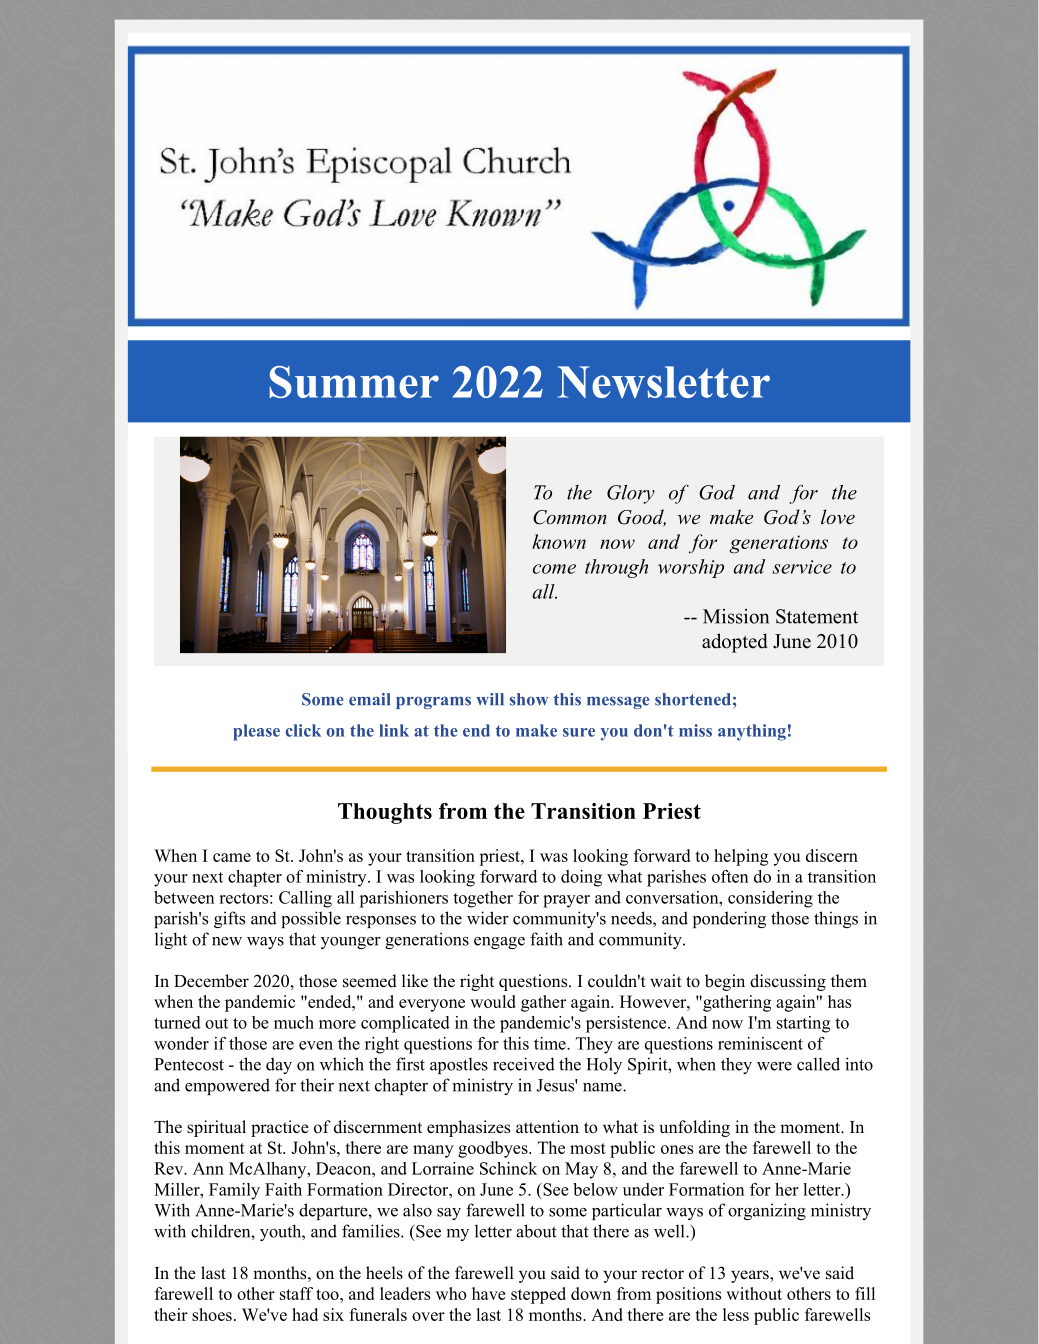 This page has width=1039, height=1344. I want to click on love, so click(838, 517).
